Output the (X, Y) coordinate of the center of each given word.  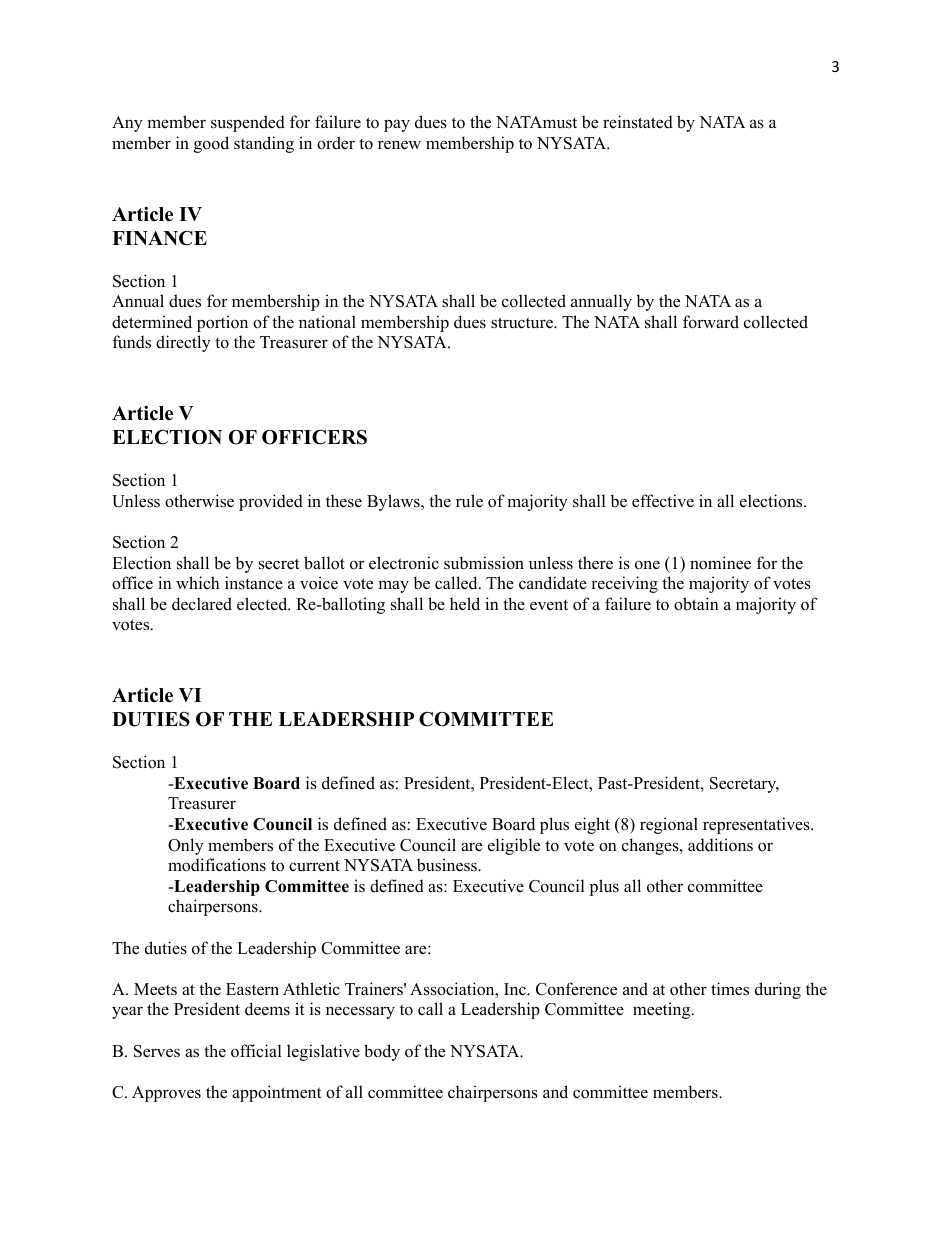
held (465, 604)
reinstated (638, 122)
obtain (696, 604)
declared (202, 604)
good (211, 144)
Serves (157, 1051)
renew (399, 145)
